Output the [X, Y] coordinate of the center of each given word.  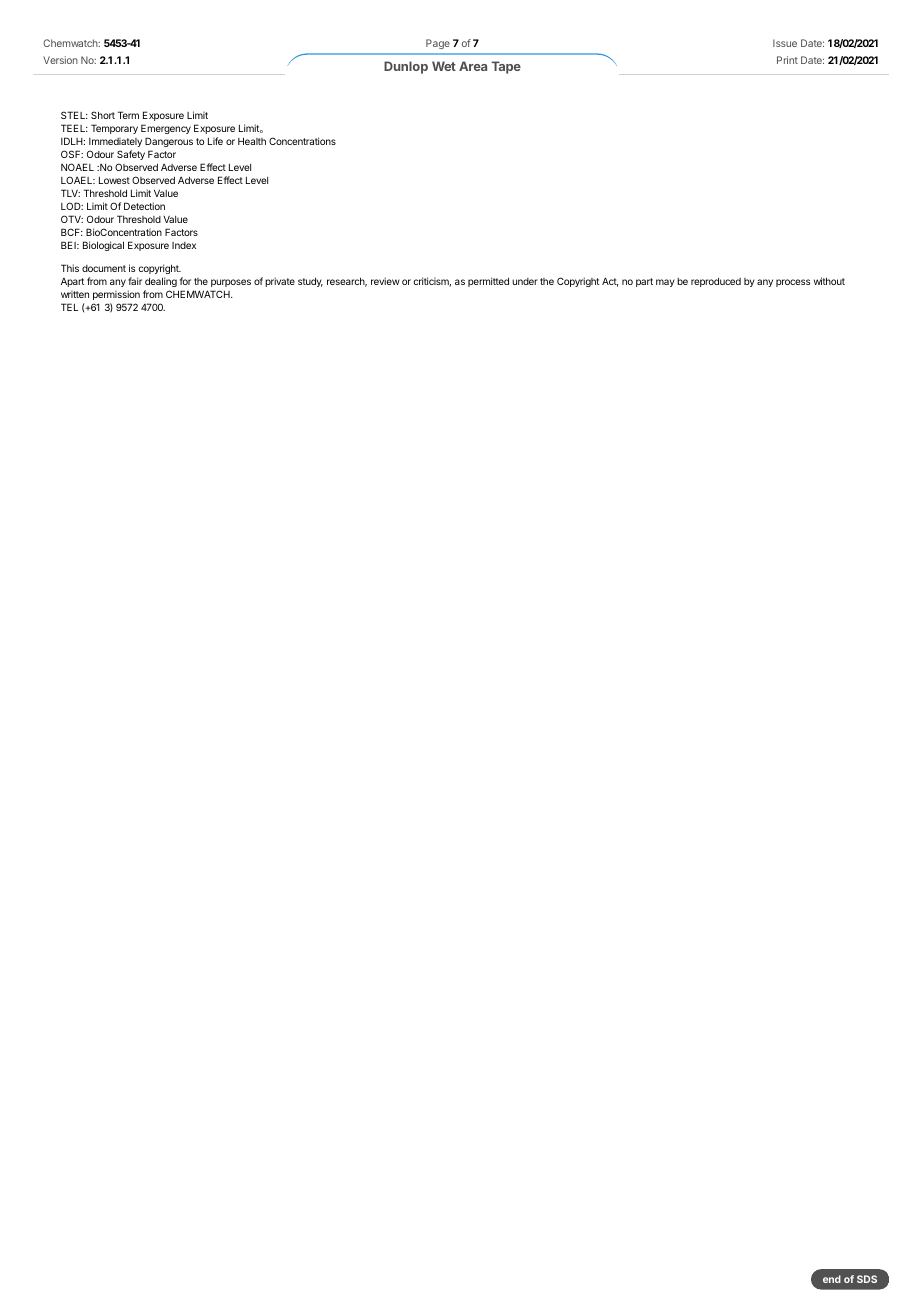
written [75, 294]
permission [116, 295]
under [525, 281]
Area [473, 66]
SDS [867, 1279]
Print [787, 60]
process [793, 283]
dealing [161, 282]
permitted [488, 282]
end [832, 1279]
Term [128, 115]
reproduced [716, 282]
